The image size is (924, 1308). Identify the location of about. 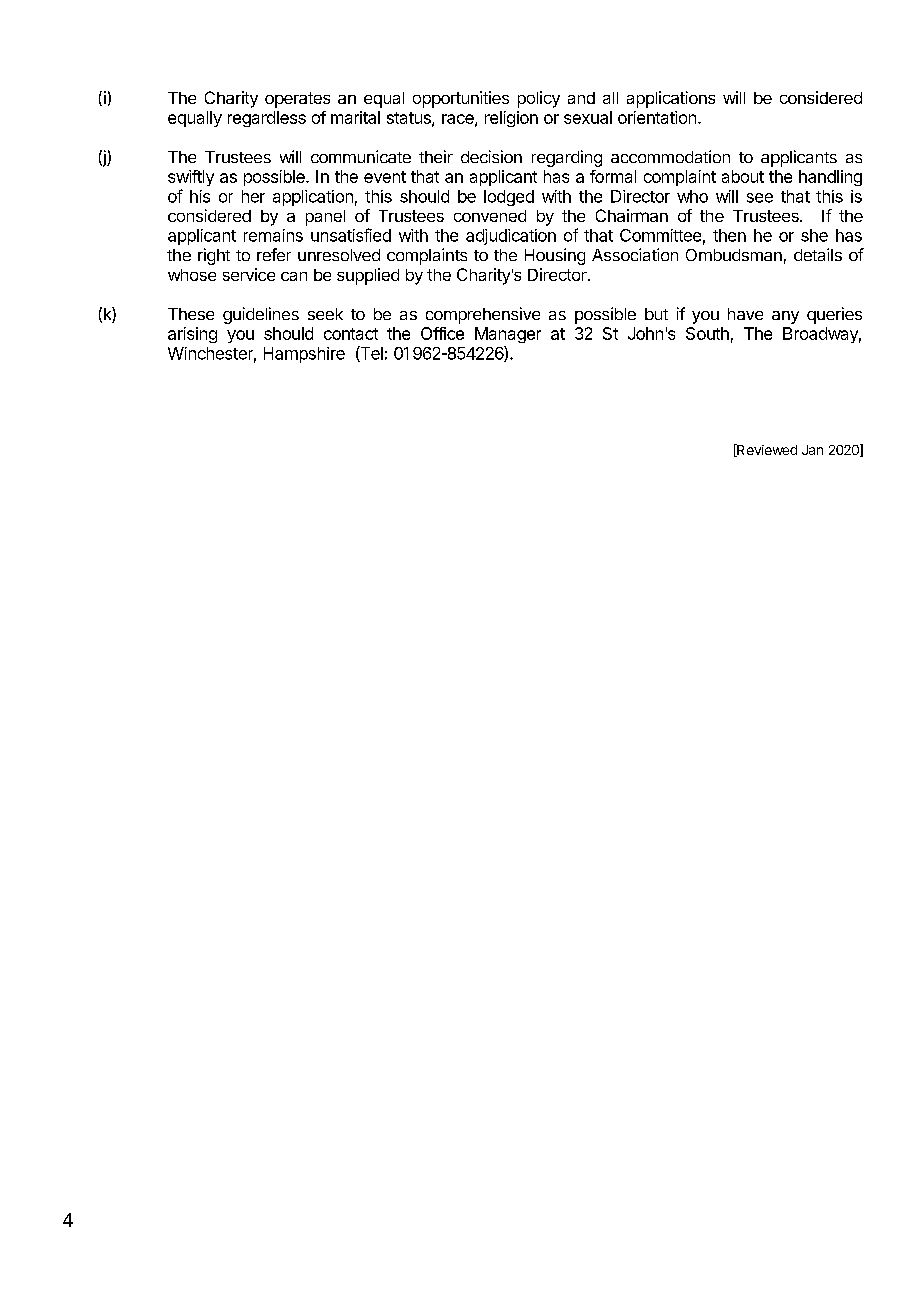
(743, 176).
